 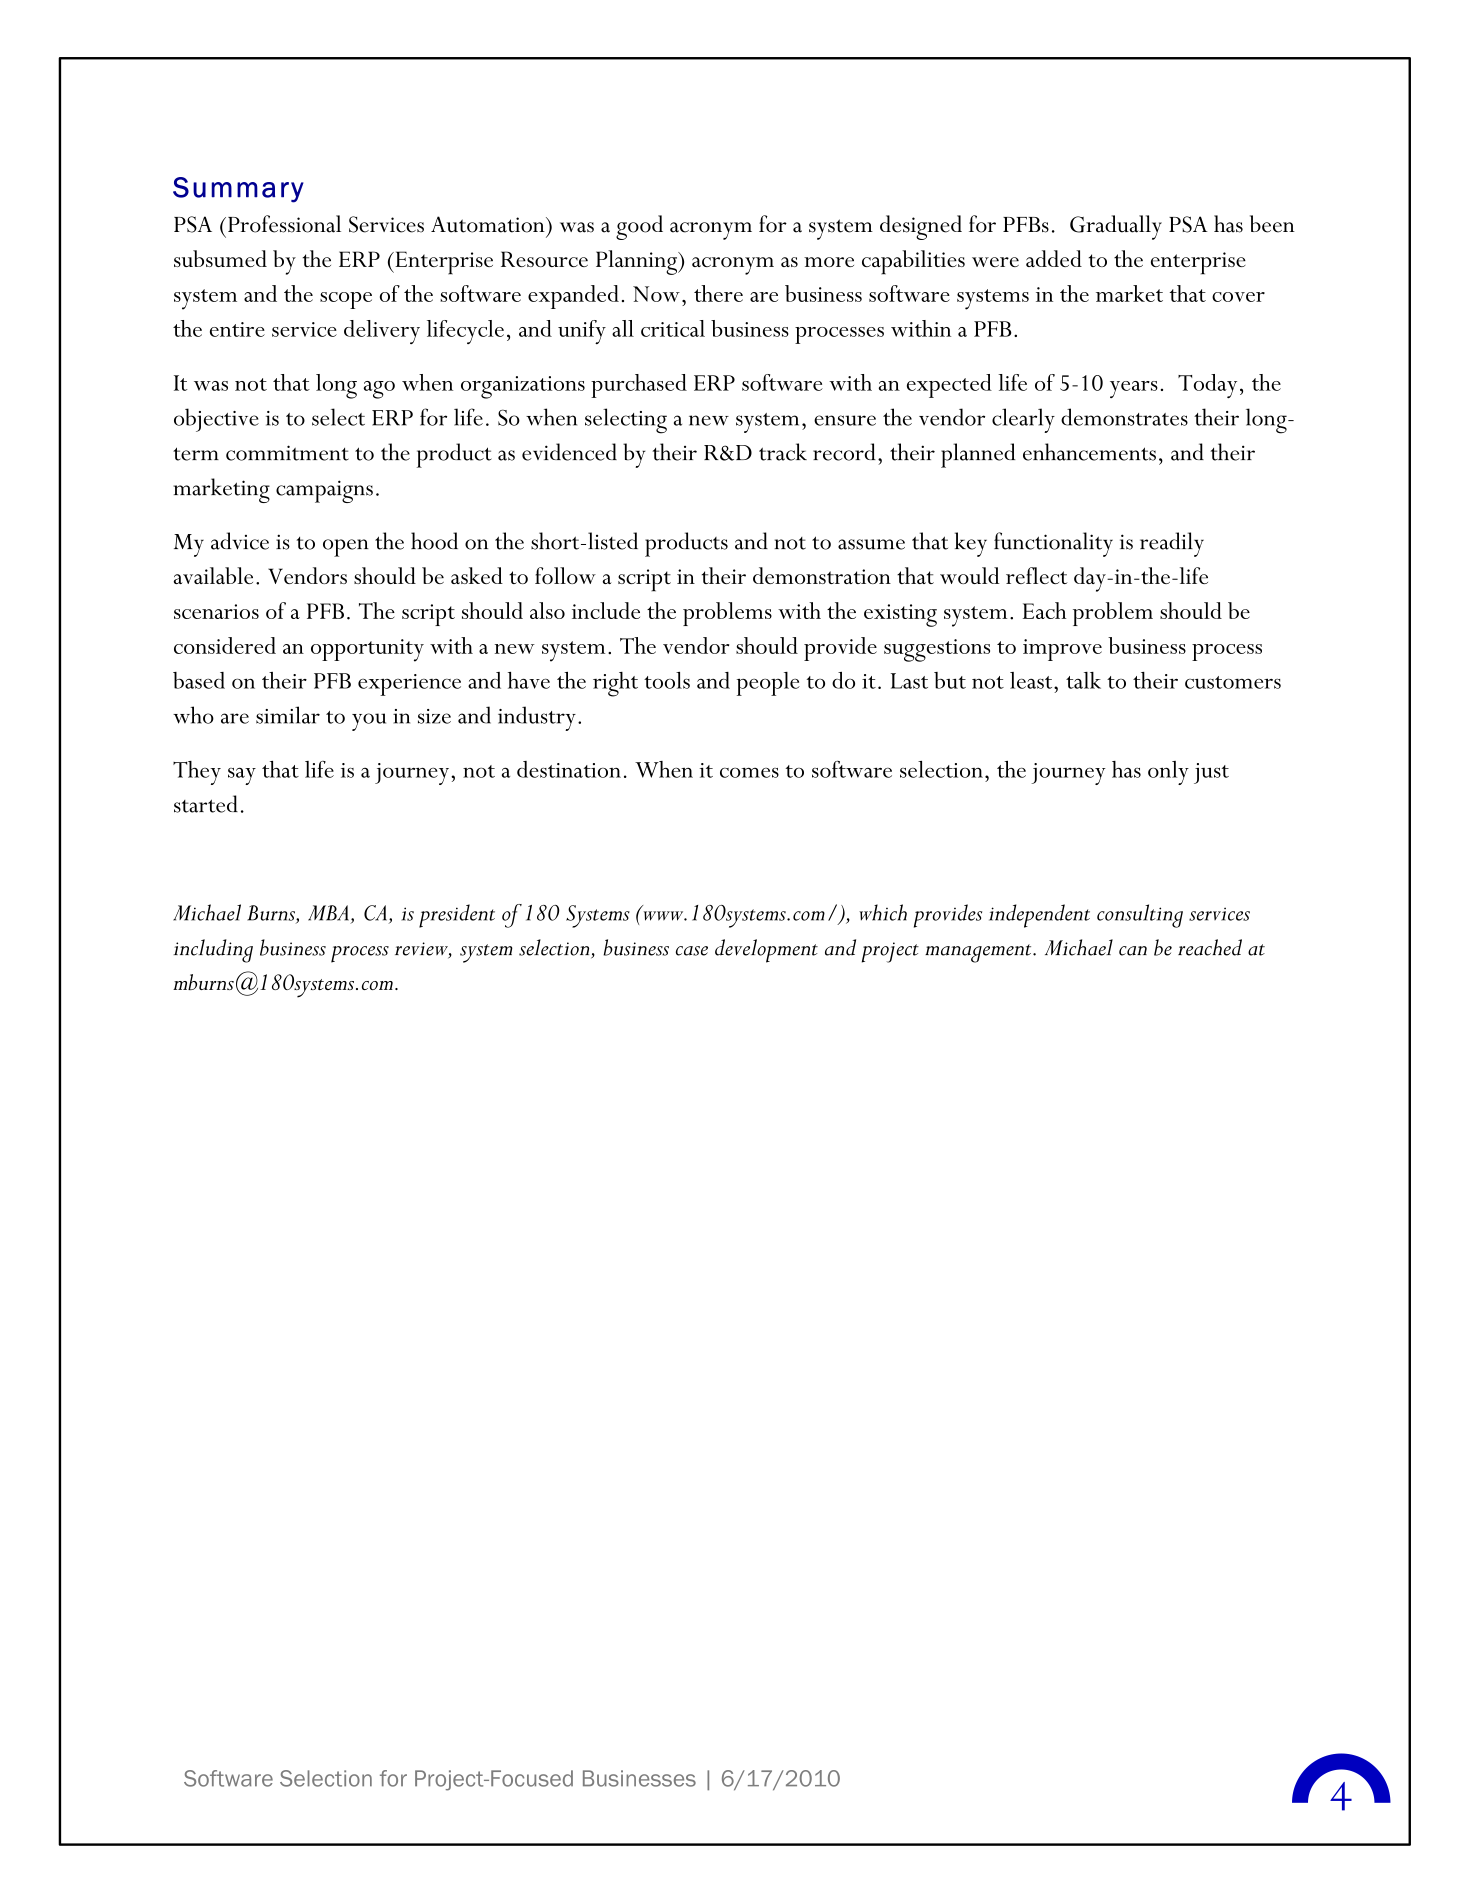 I want to click on Gradually, so click(x=1116, y=227).
